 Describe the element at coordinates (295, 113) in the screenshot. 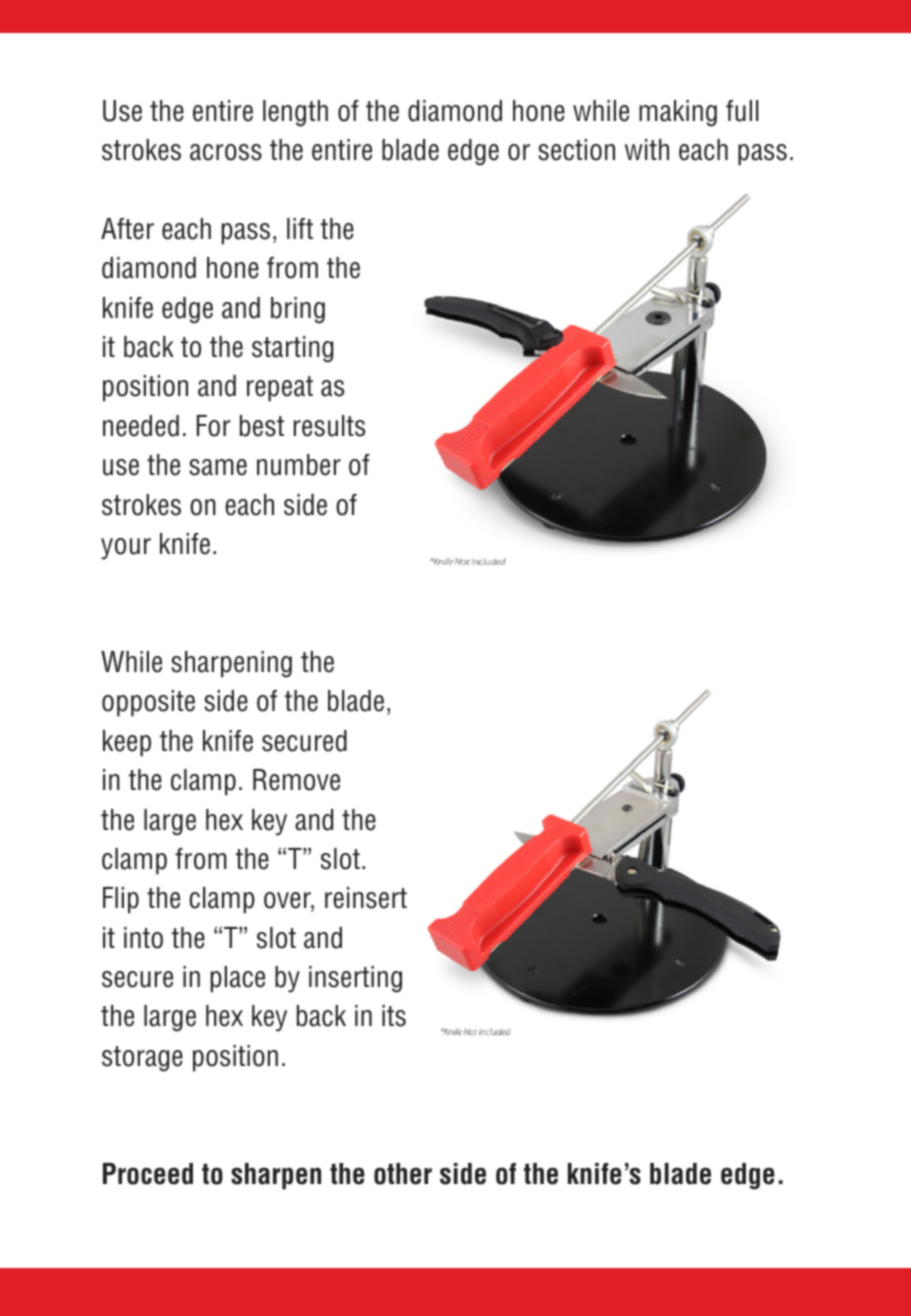

I see `length` at that location.
